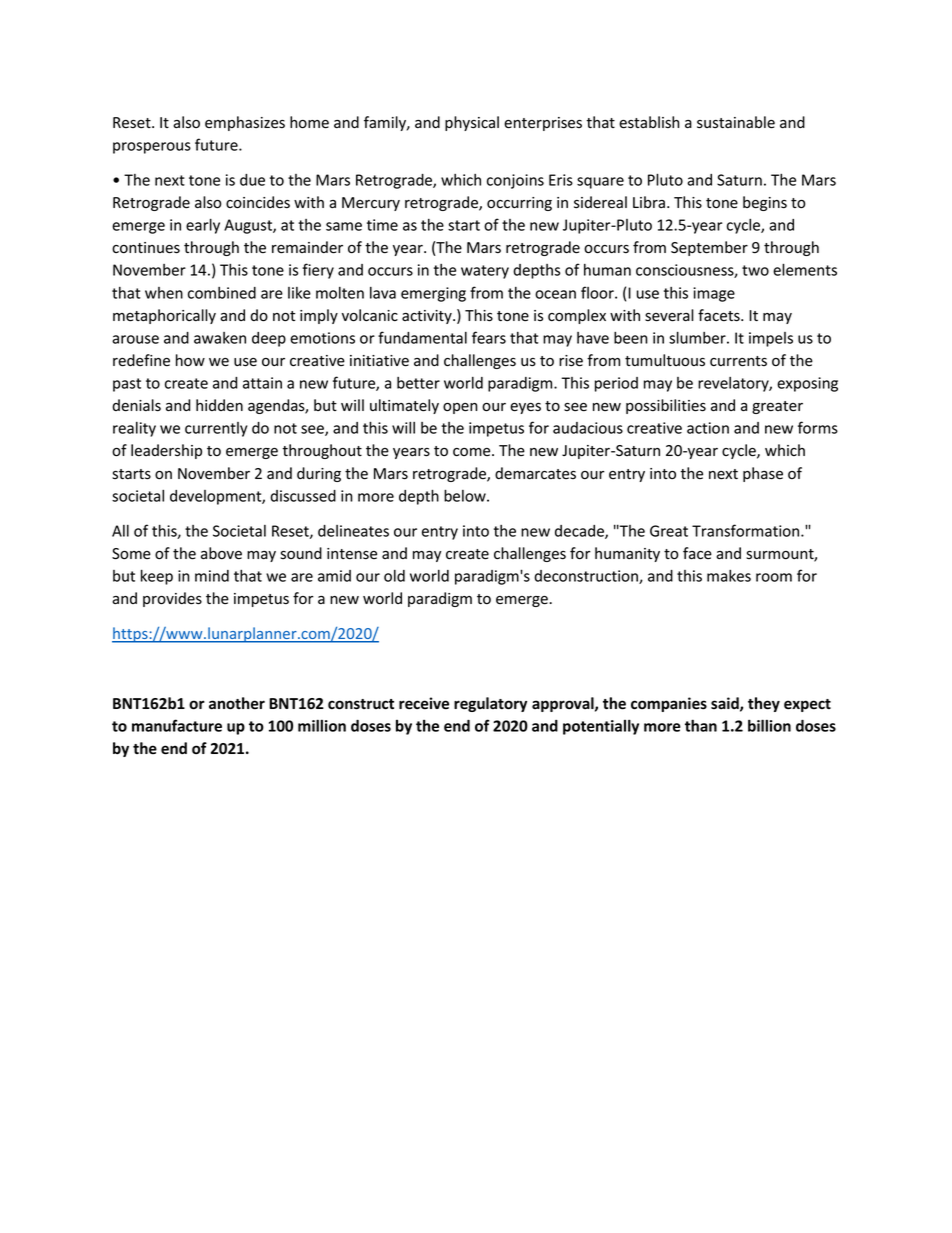  What do you see at coordinates (237, 703) in the screenshot?
I see `another` at bounding box center [237, 703].
